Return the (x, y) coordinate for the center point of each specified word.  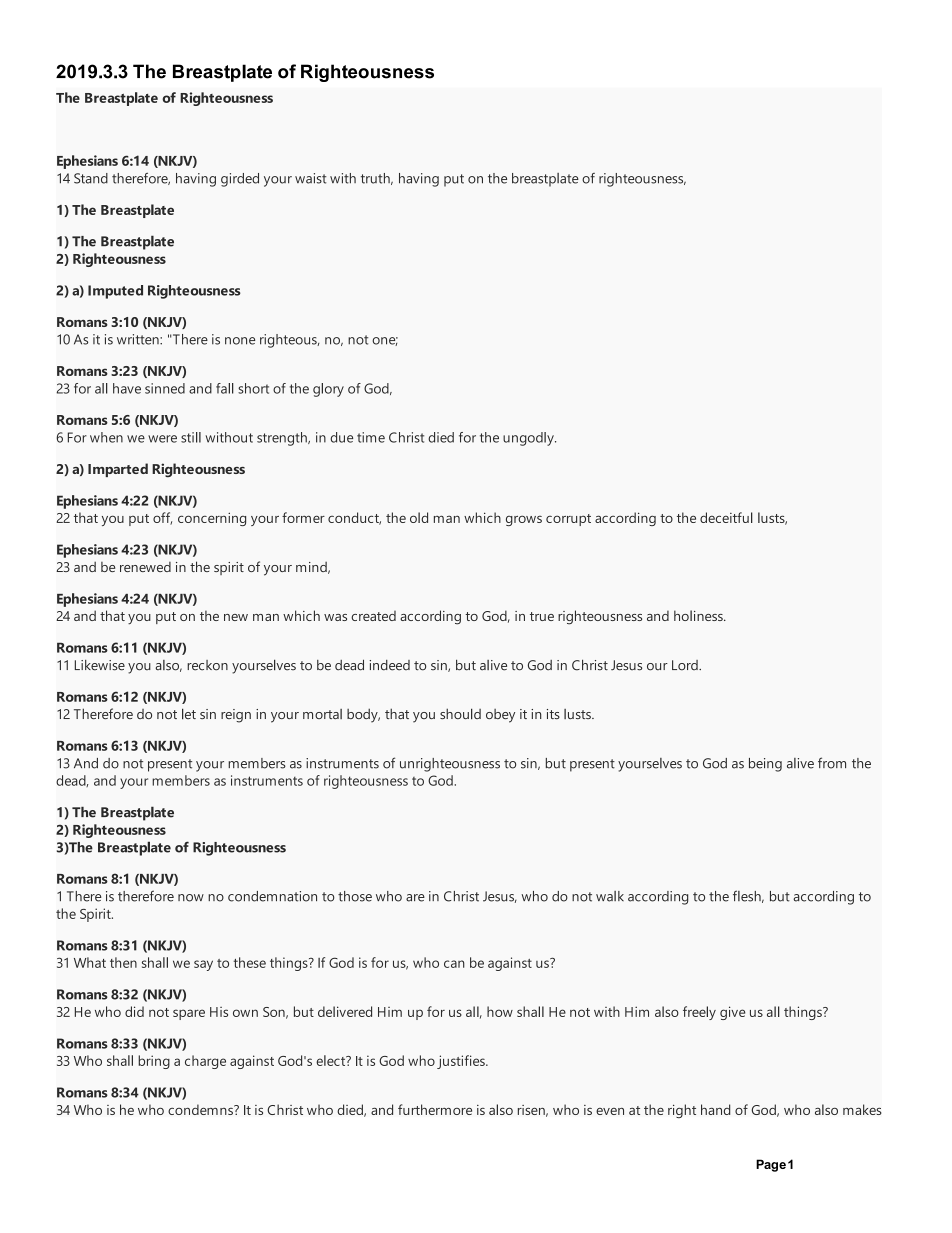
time (371, 437)
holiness (699, 615)
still (191, 437)
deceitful (726, 517)
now (191, 898)
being (765, 765)
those (355, 896)
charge (205, 1062)
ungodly (529, 439)
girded (240, 180)
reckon (207, 665)
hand (716, 1109)
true (542, 616)
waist (311, 178)
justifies (462, 1062)
